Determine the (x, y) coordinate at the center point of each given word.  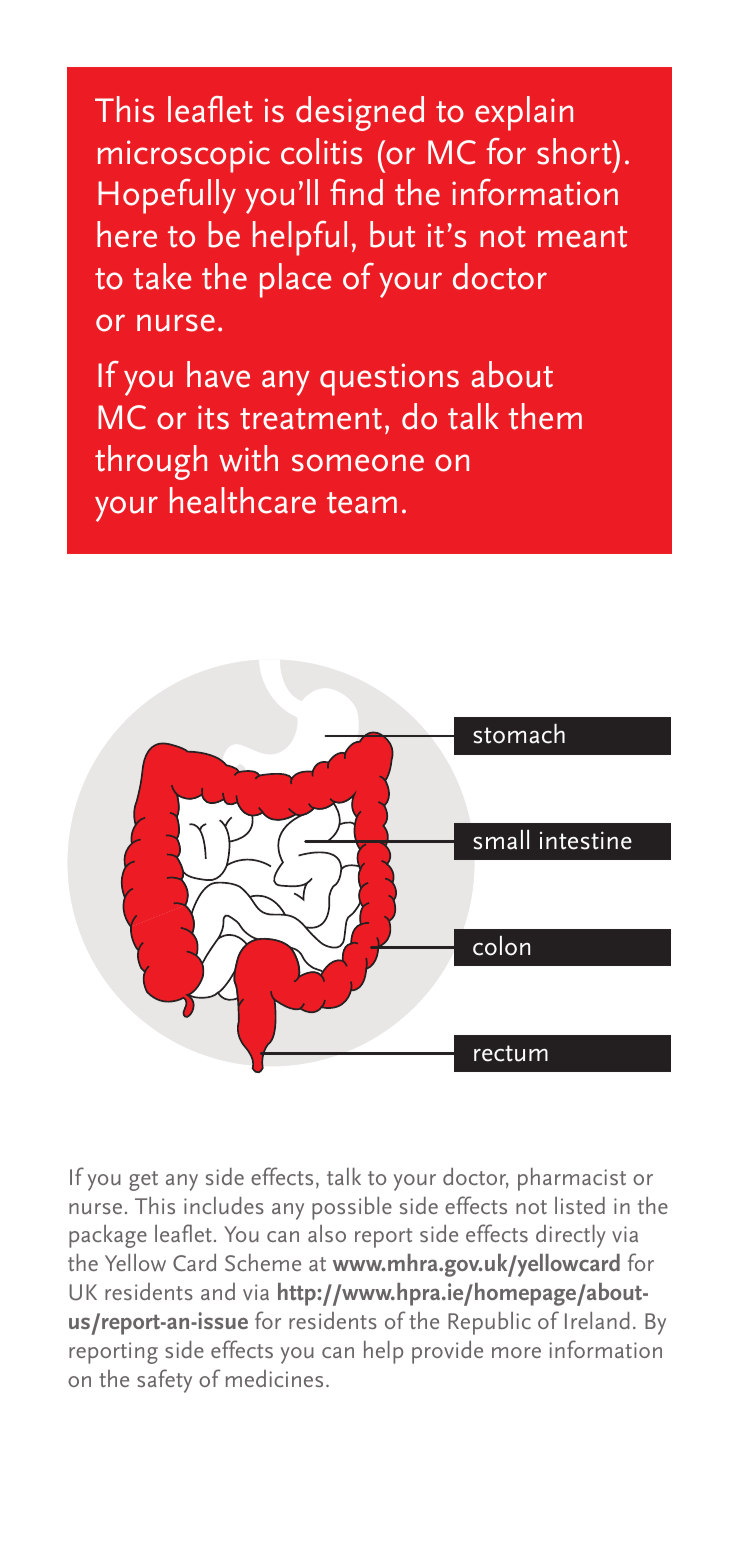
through (151, 462)
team (362, 503)
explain (524, 113)
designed (360, 113)
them (545, 416)
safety (164, 1381)
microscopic (184, 156)
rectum (511, 1053)
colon (501, 946)
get (143, 1181)
